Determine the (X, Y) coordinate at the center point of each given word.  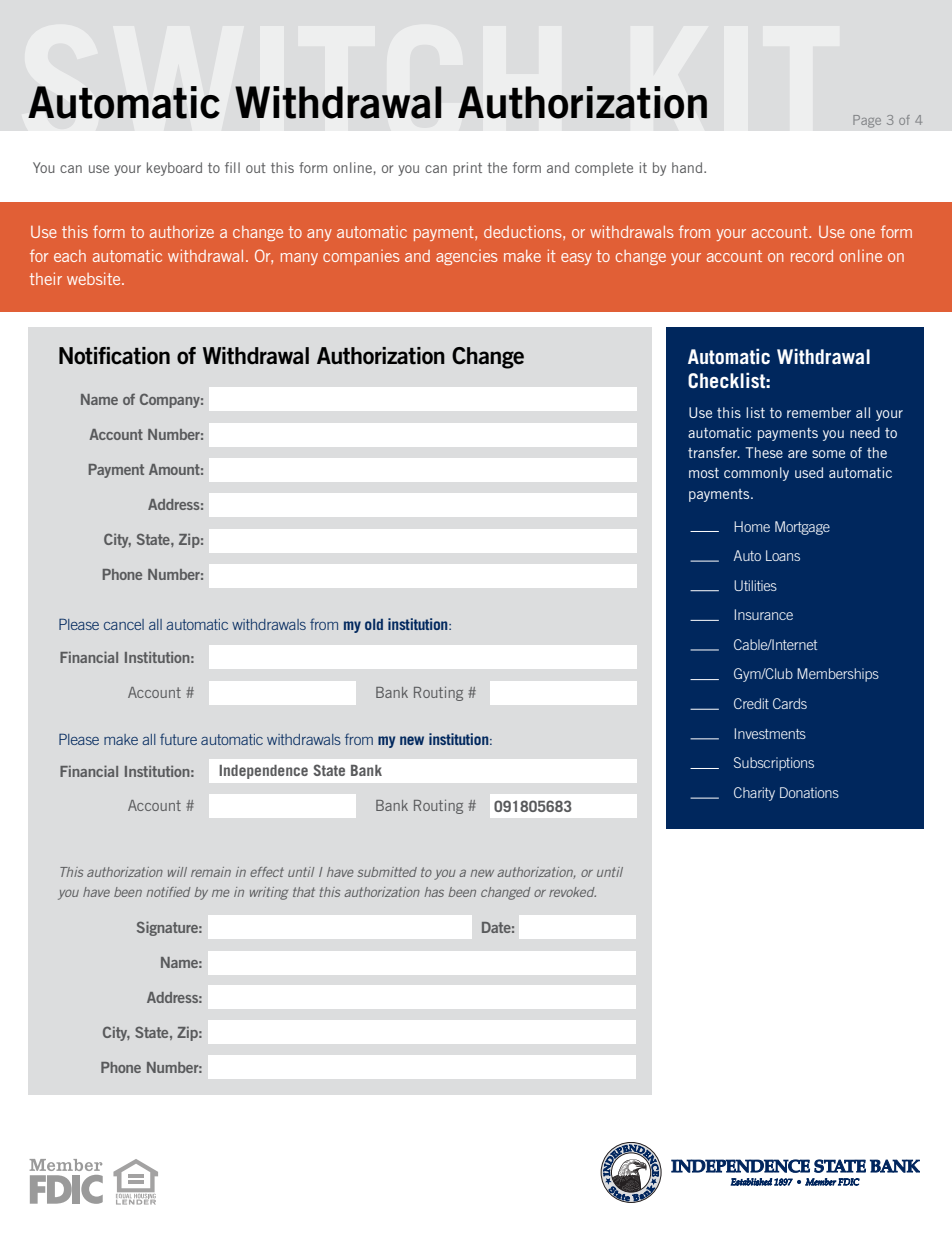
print (467, 169)
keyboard (174, 169)
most (704, 473)
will (177, 872)
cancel (124, 624)
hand (688, 167)
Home (752, 526)
